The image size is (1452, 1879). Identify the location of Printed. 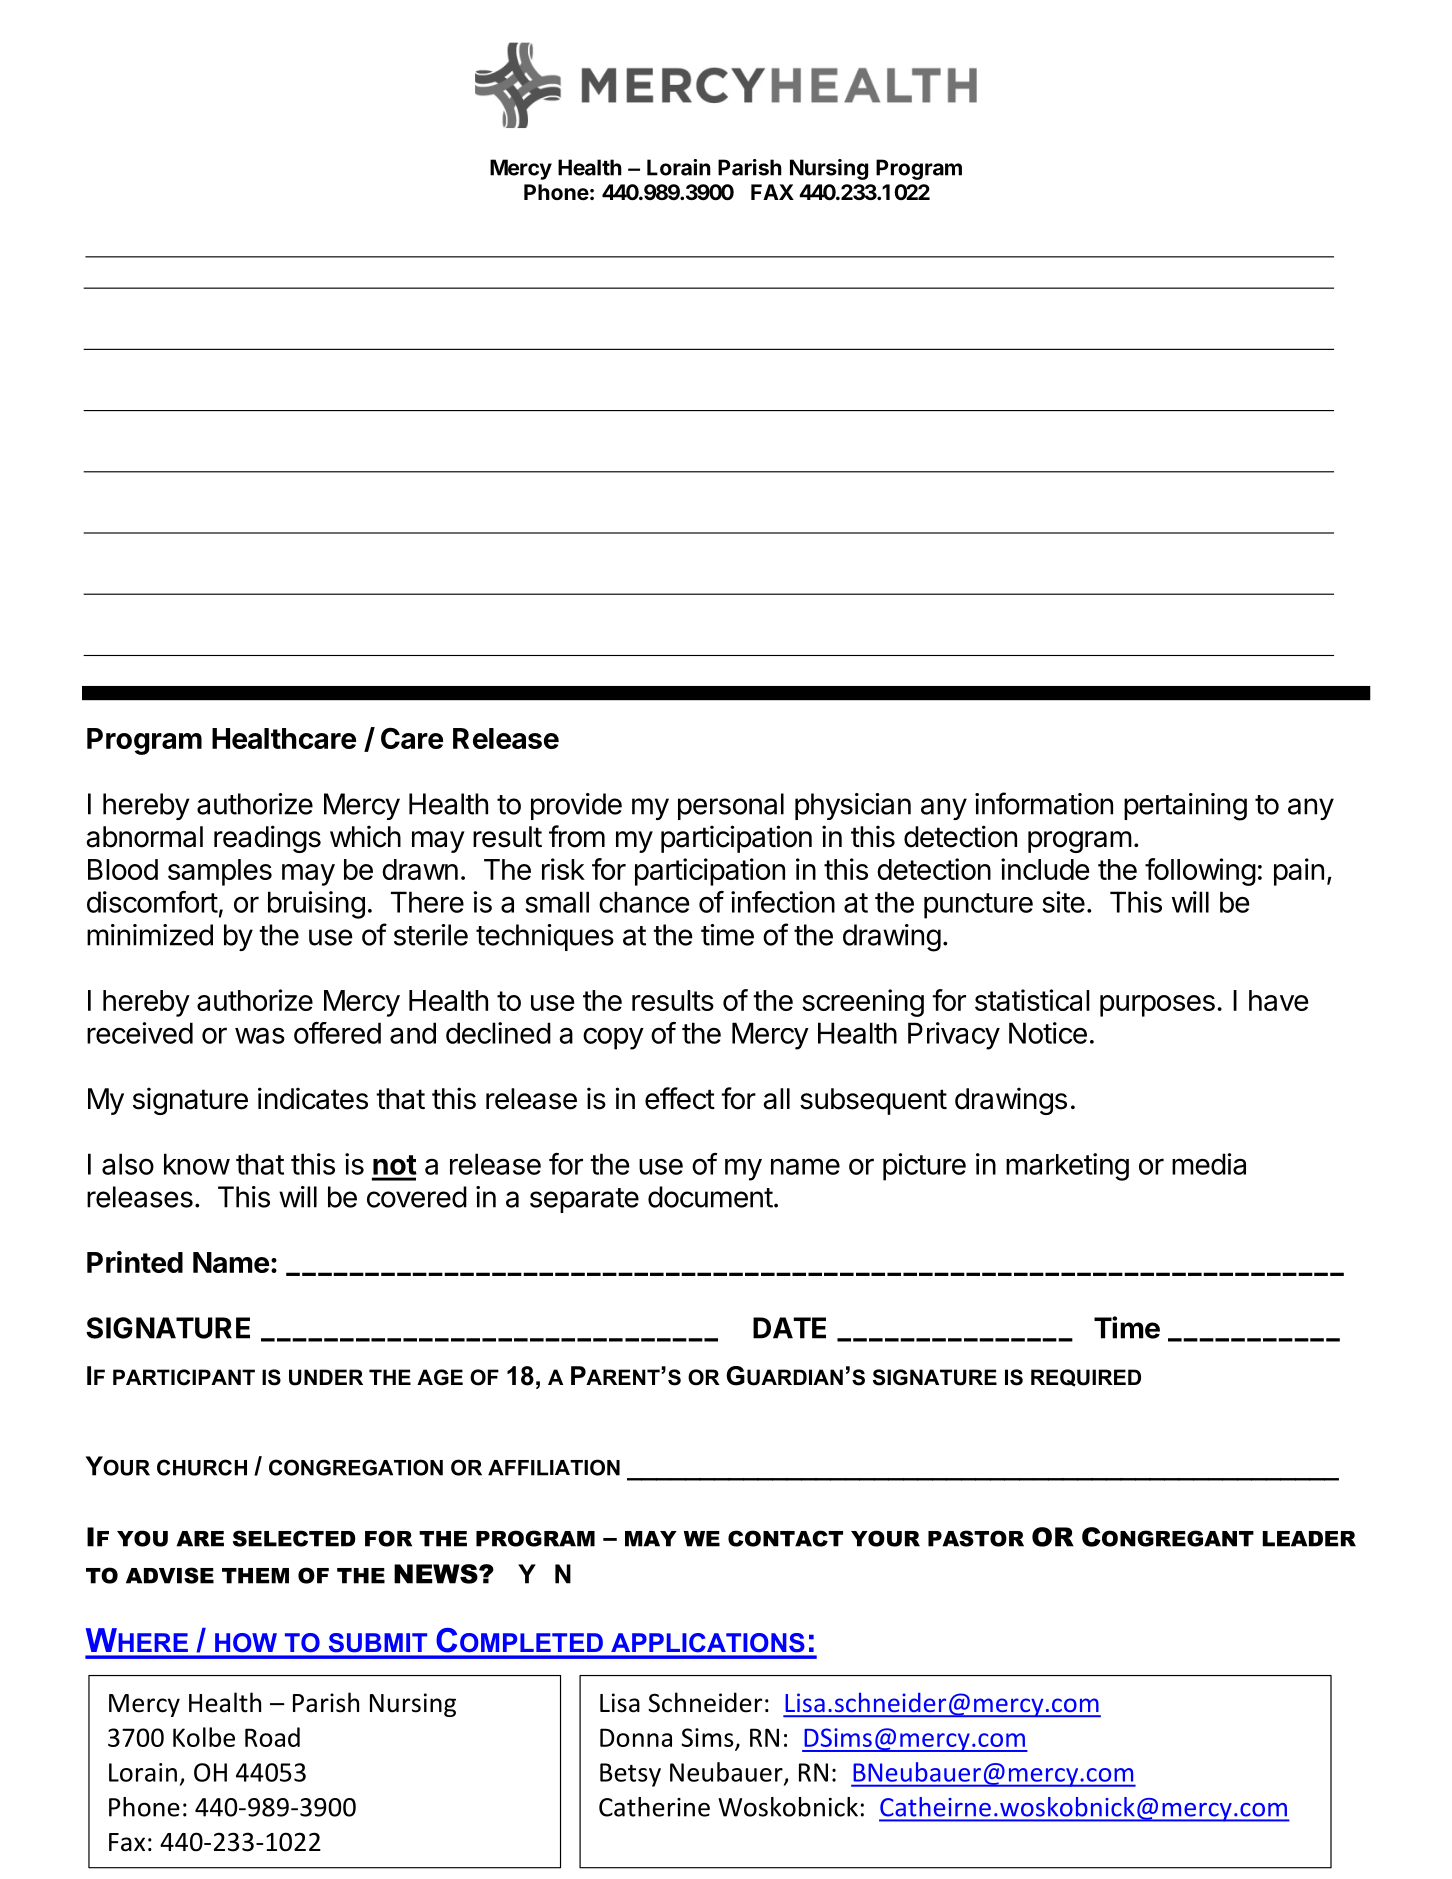
(135, 1262).
